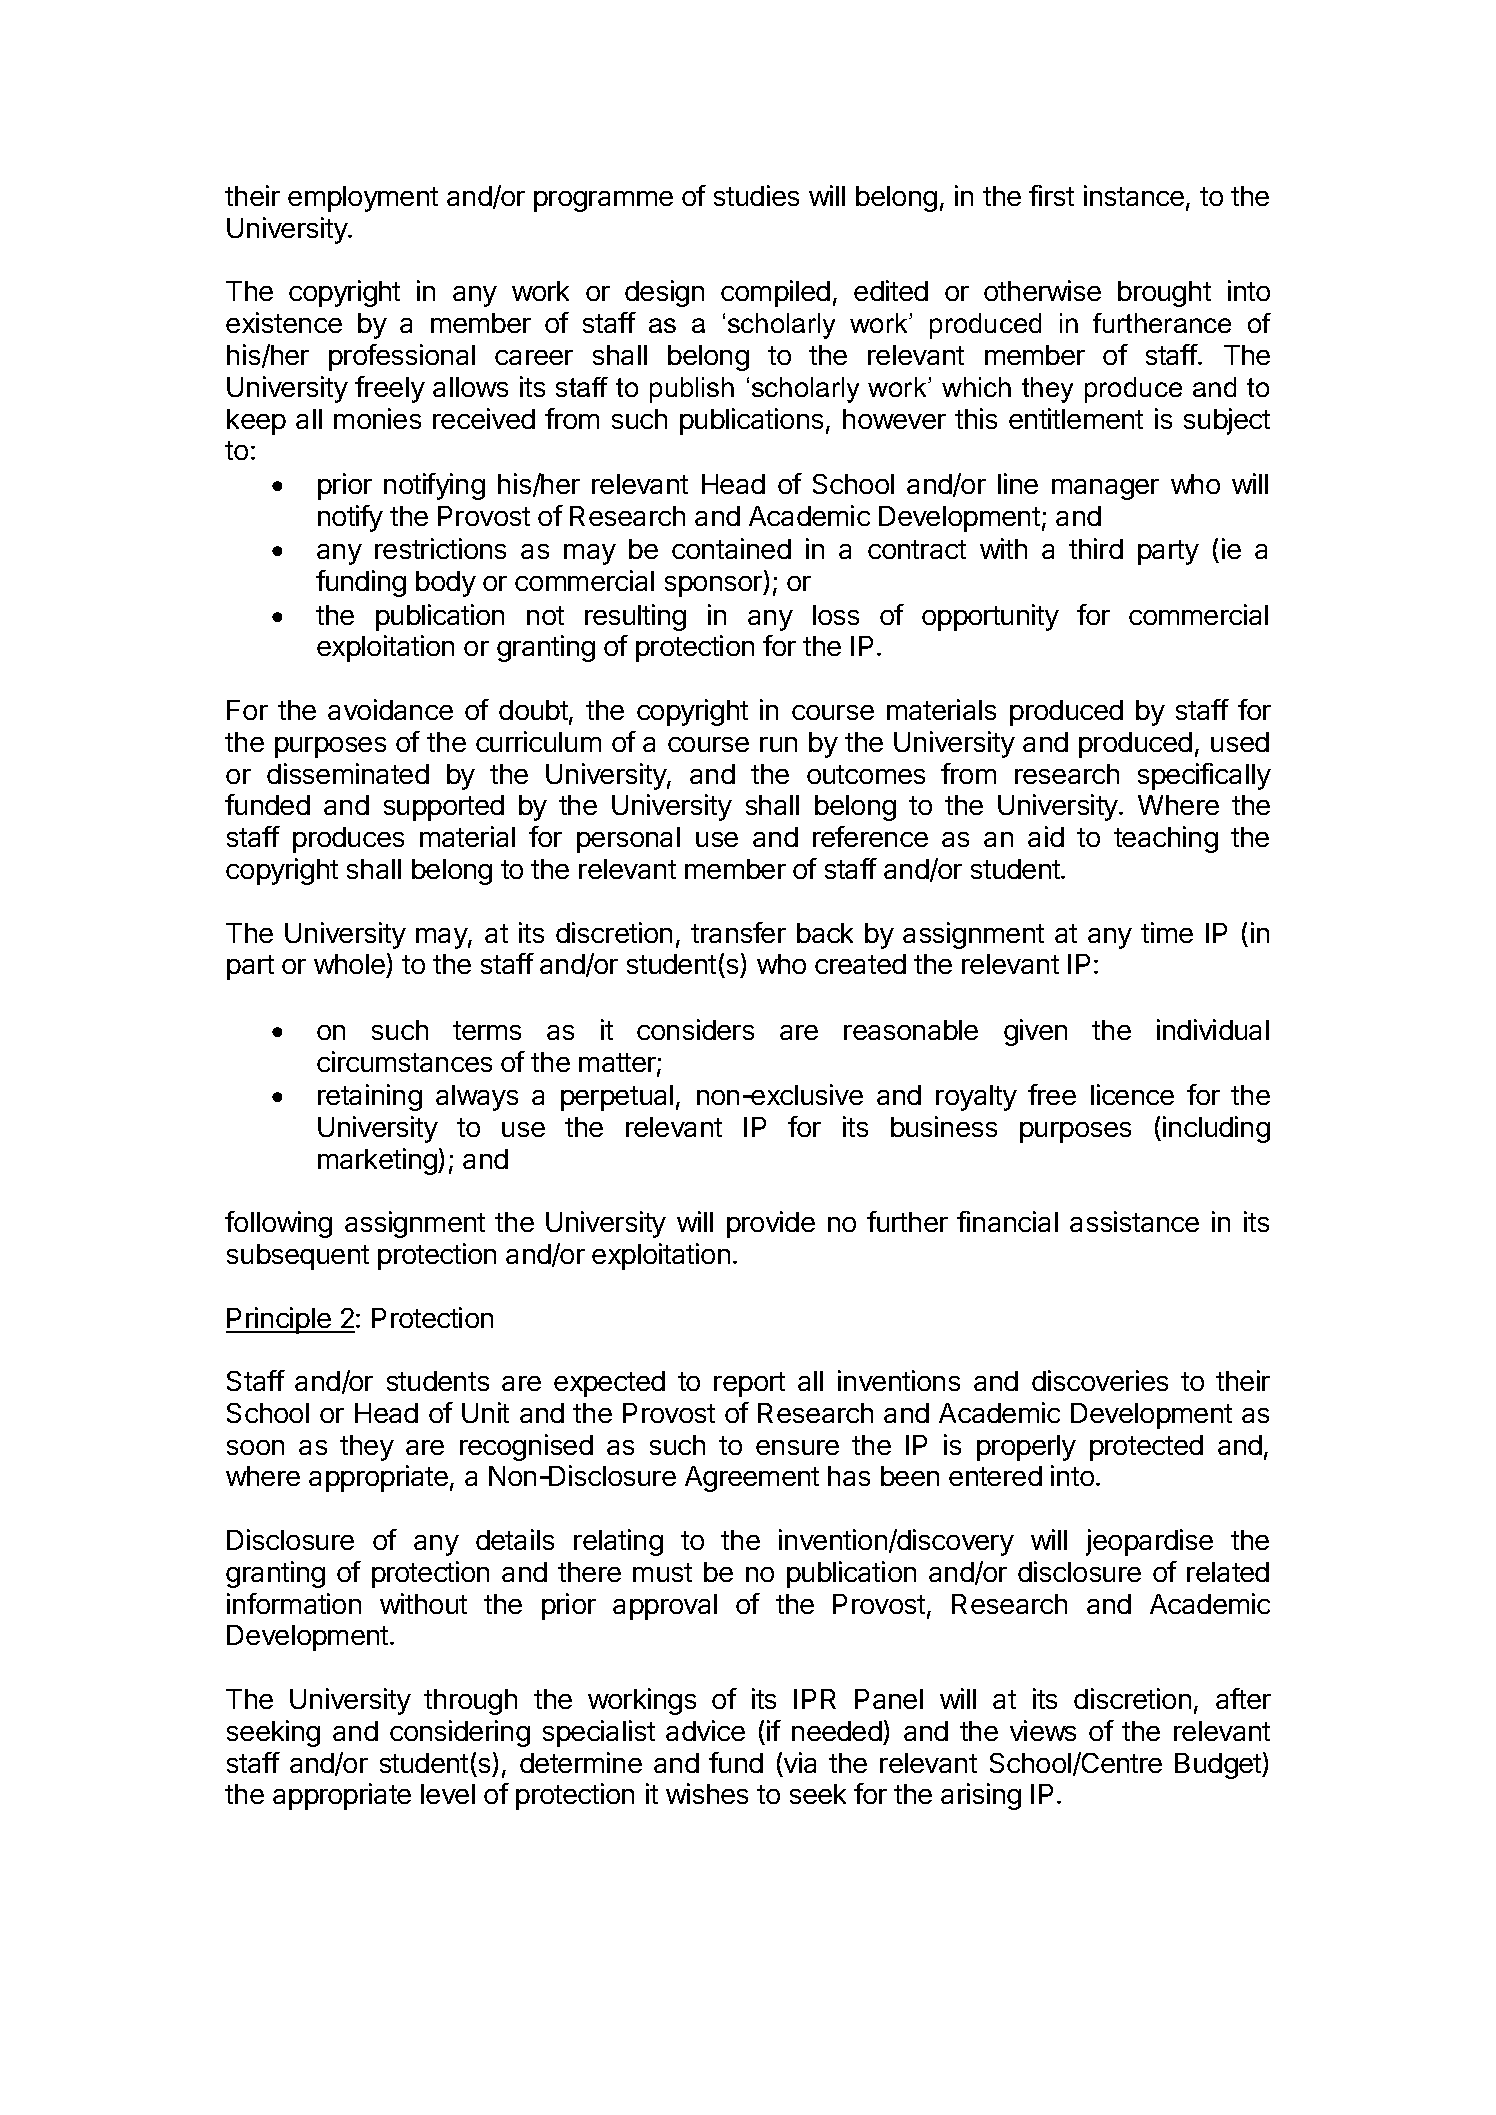 This page has height=2115, width=1496. What do you see at coordinates (1134, 195) in the page?
I see `instance` at bounding box center [1134, 195].
